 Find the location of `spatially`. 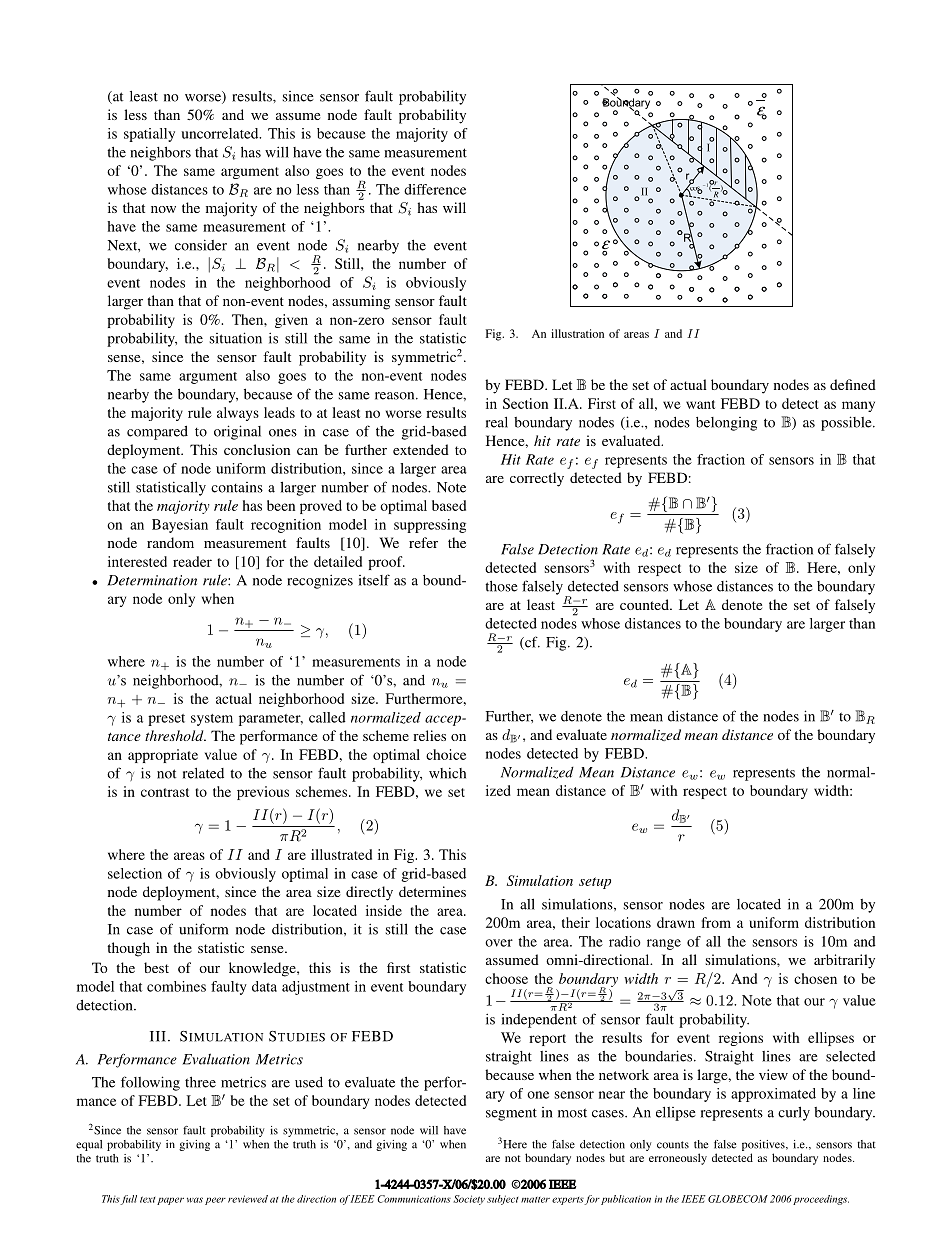

spatially is located at coordinates (149, 135).
